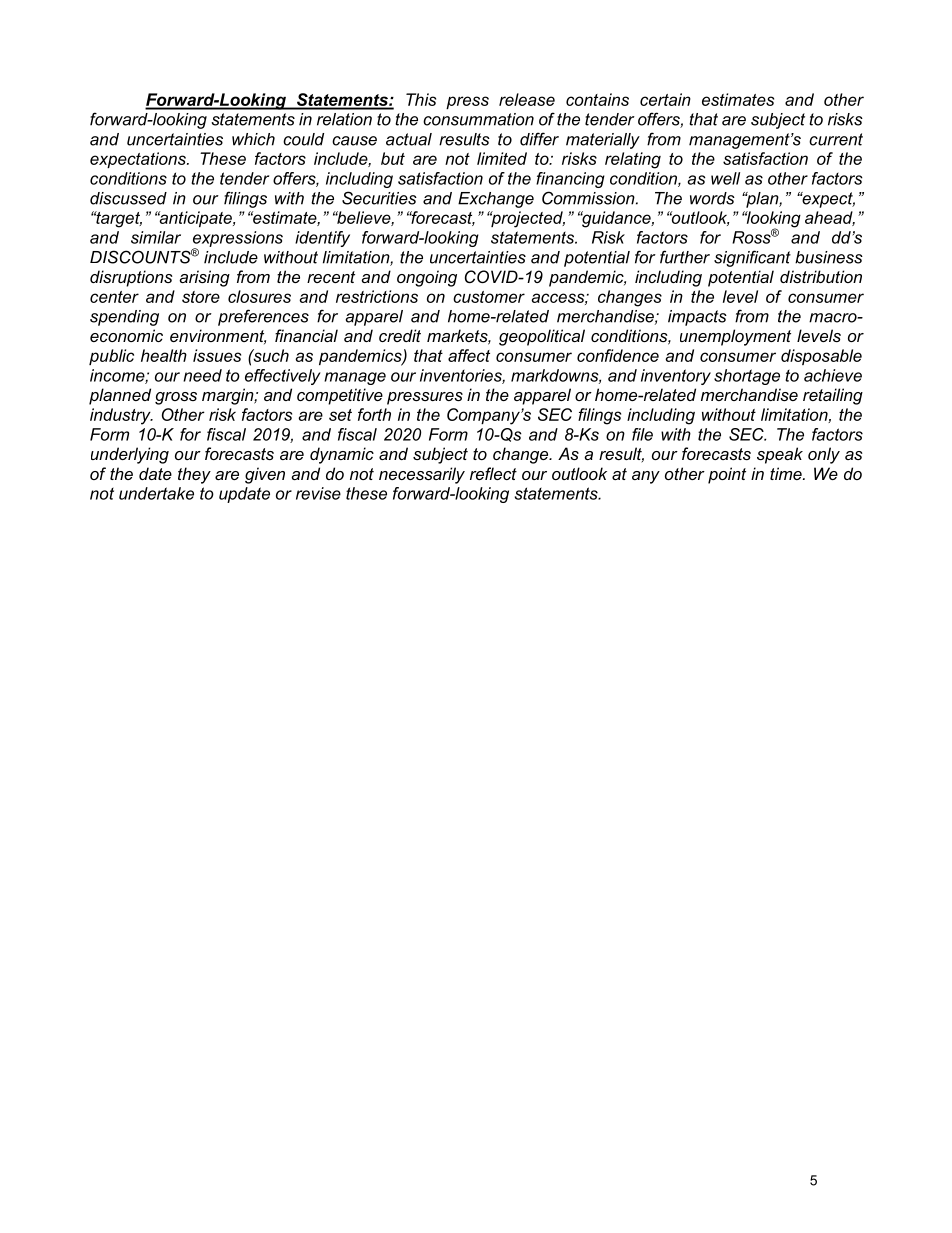 The image size is (952, 1233). Describe the element at coordinates (253, 139) in the screenshot. I see `which` at that location.
